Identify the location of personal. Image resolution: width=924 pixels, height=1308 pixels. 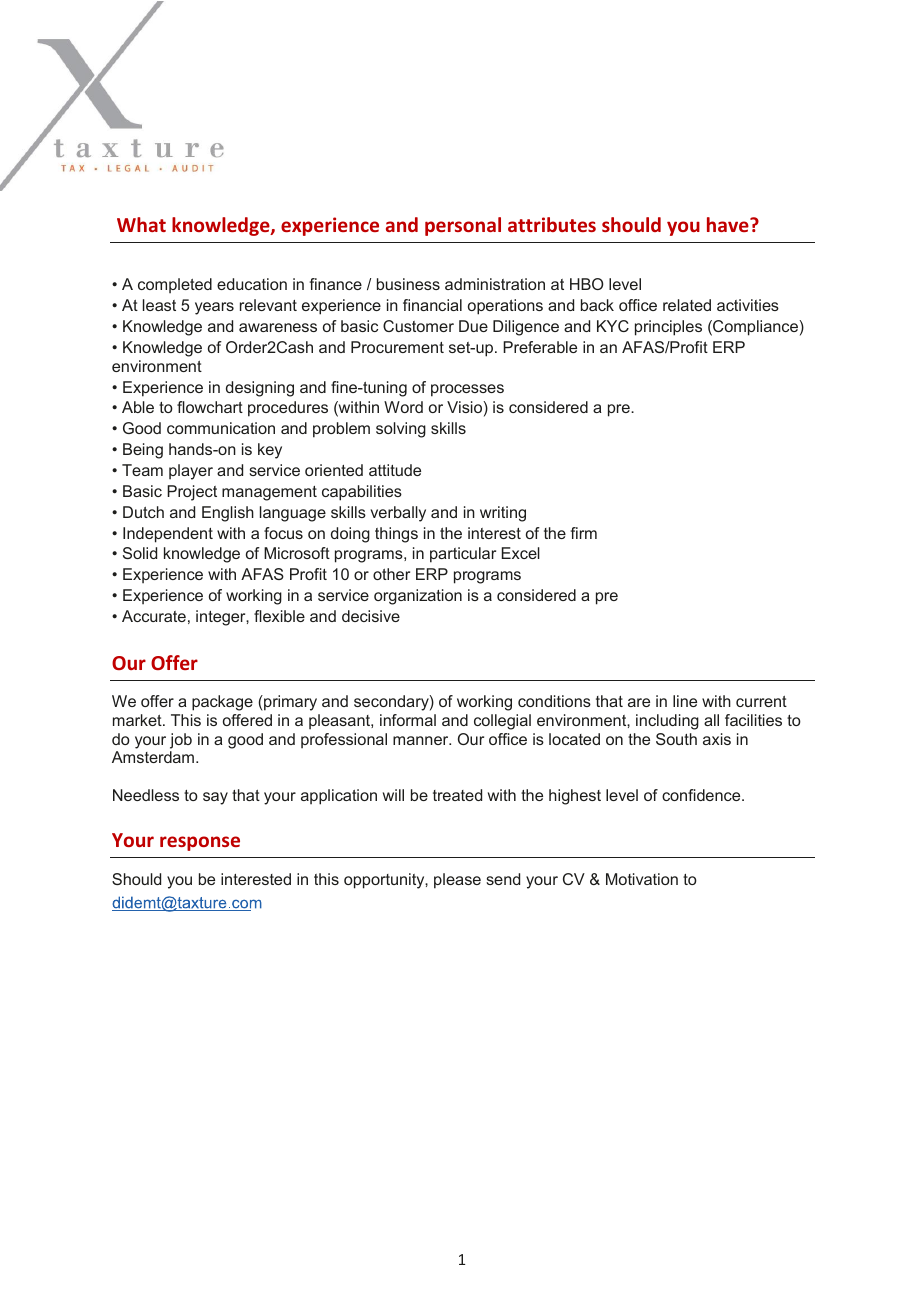
(463, 226).
